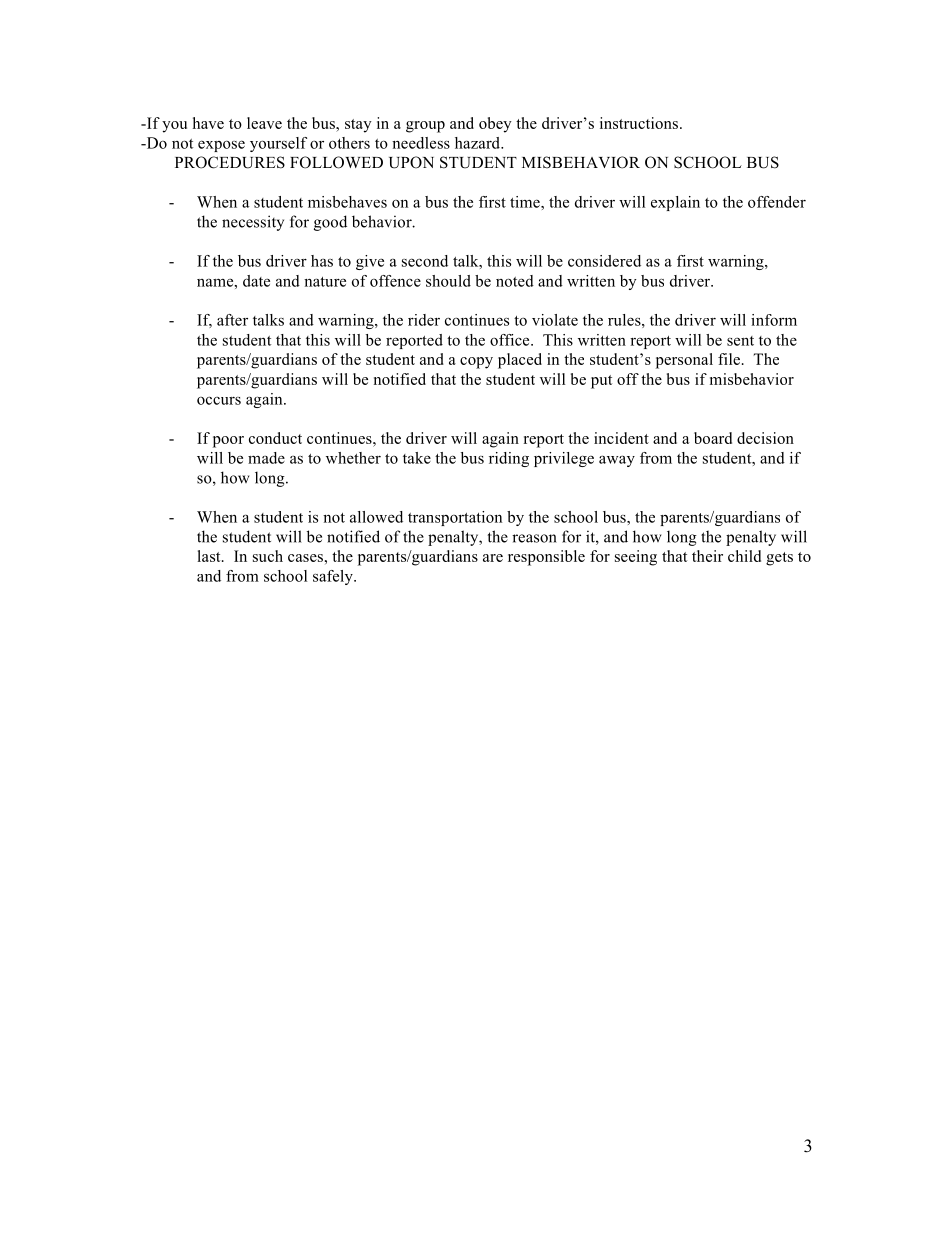 The width and height of the image is (952, 1233). I want to click on second, so click(425, 261).
